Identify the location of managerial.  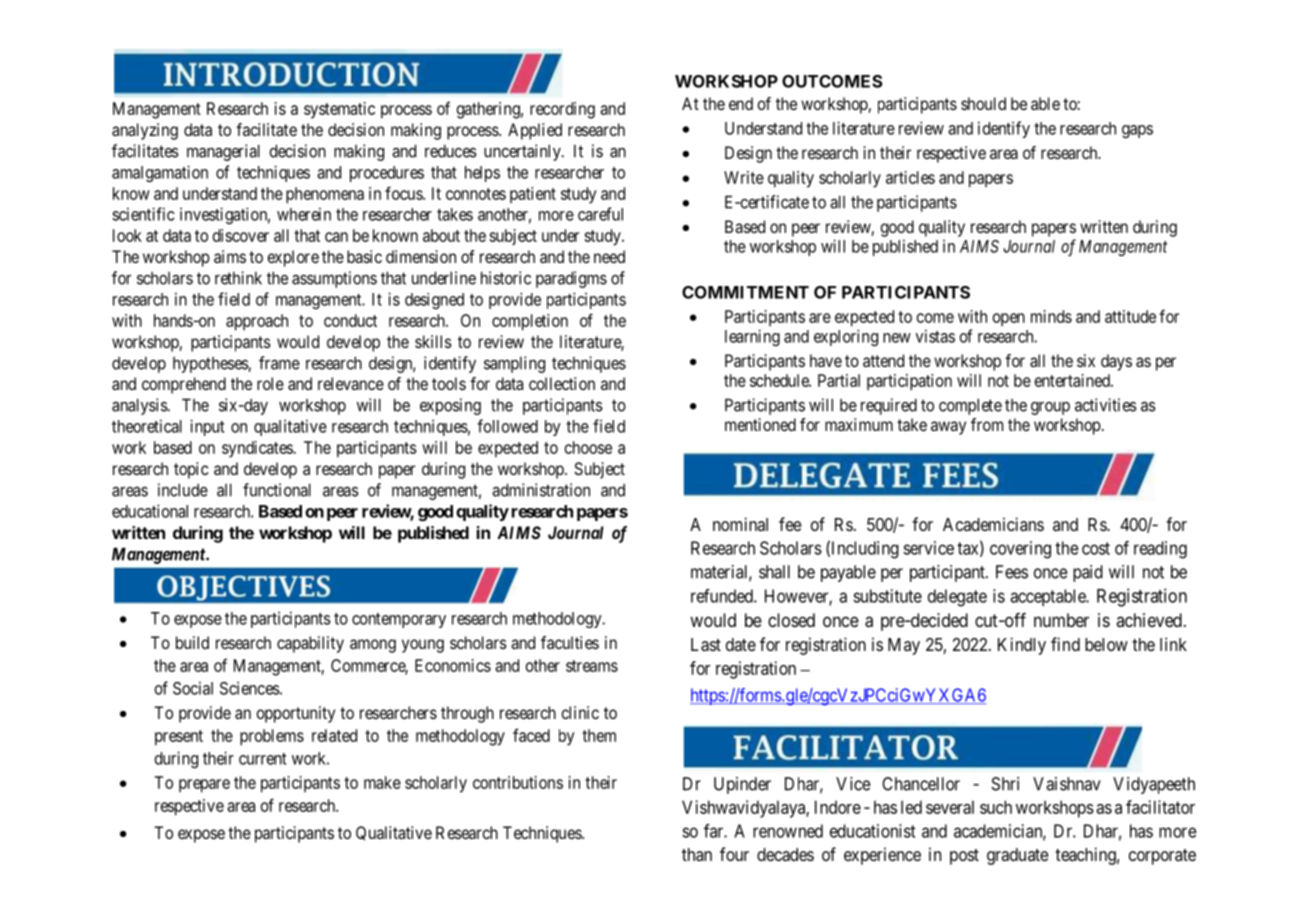
(223, 152).
